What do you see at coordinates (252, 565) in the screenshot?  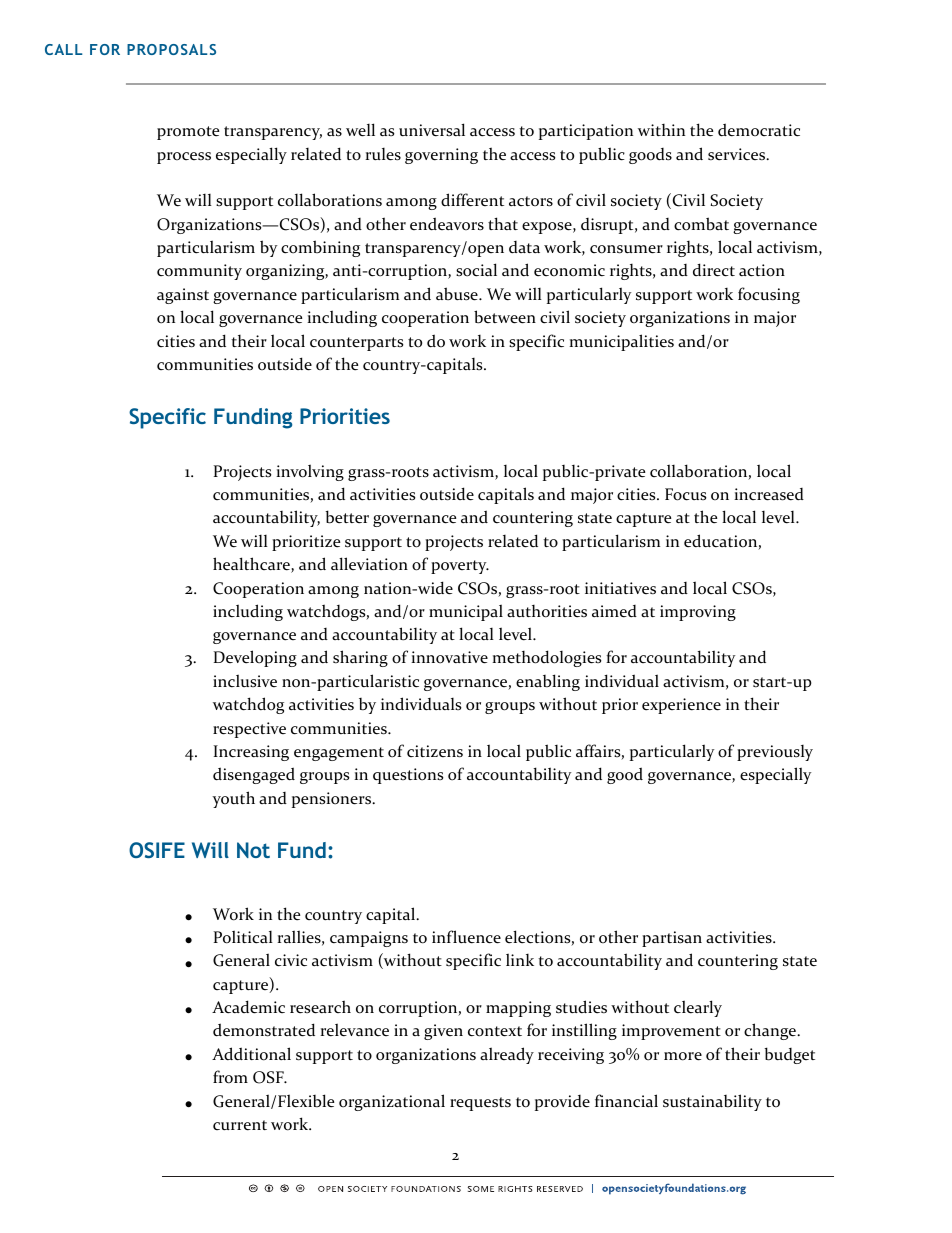 I see `healthcare` at bounding box center [252, 565].
